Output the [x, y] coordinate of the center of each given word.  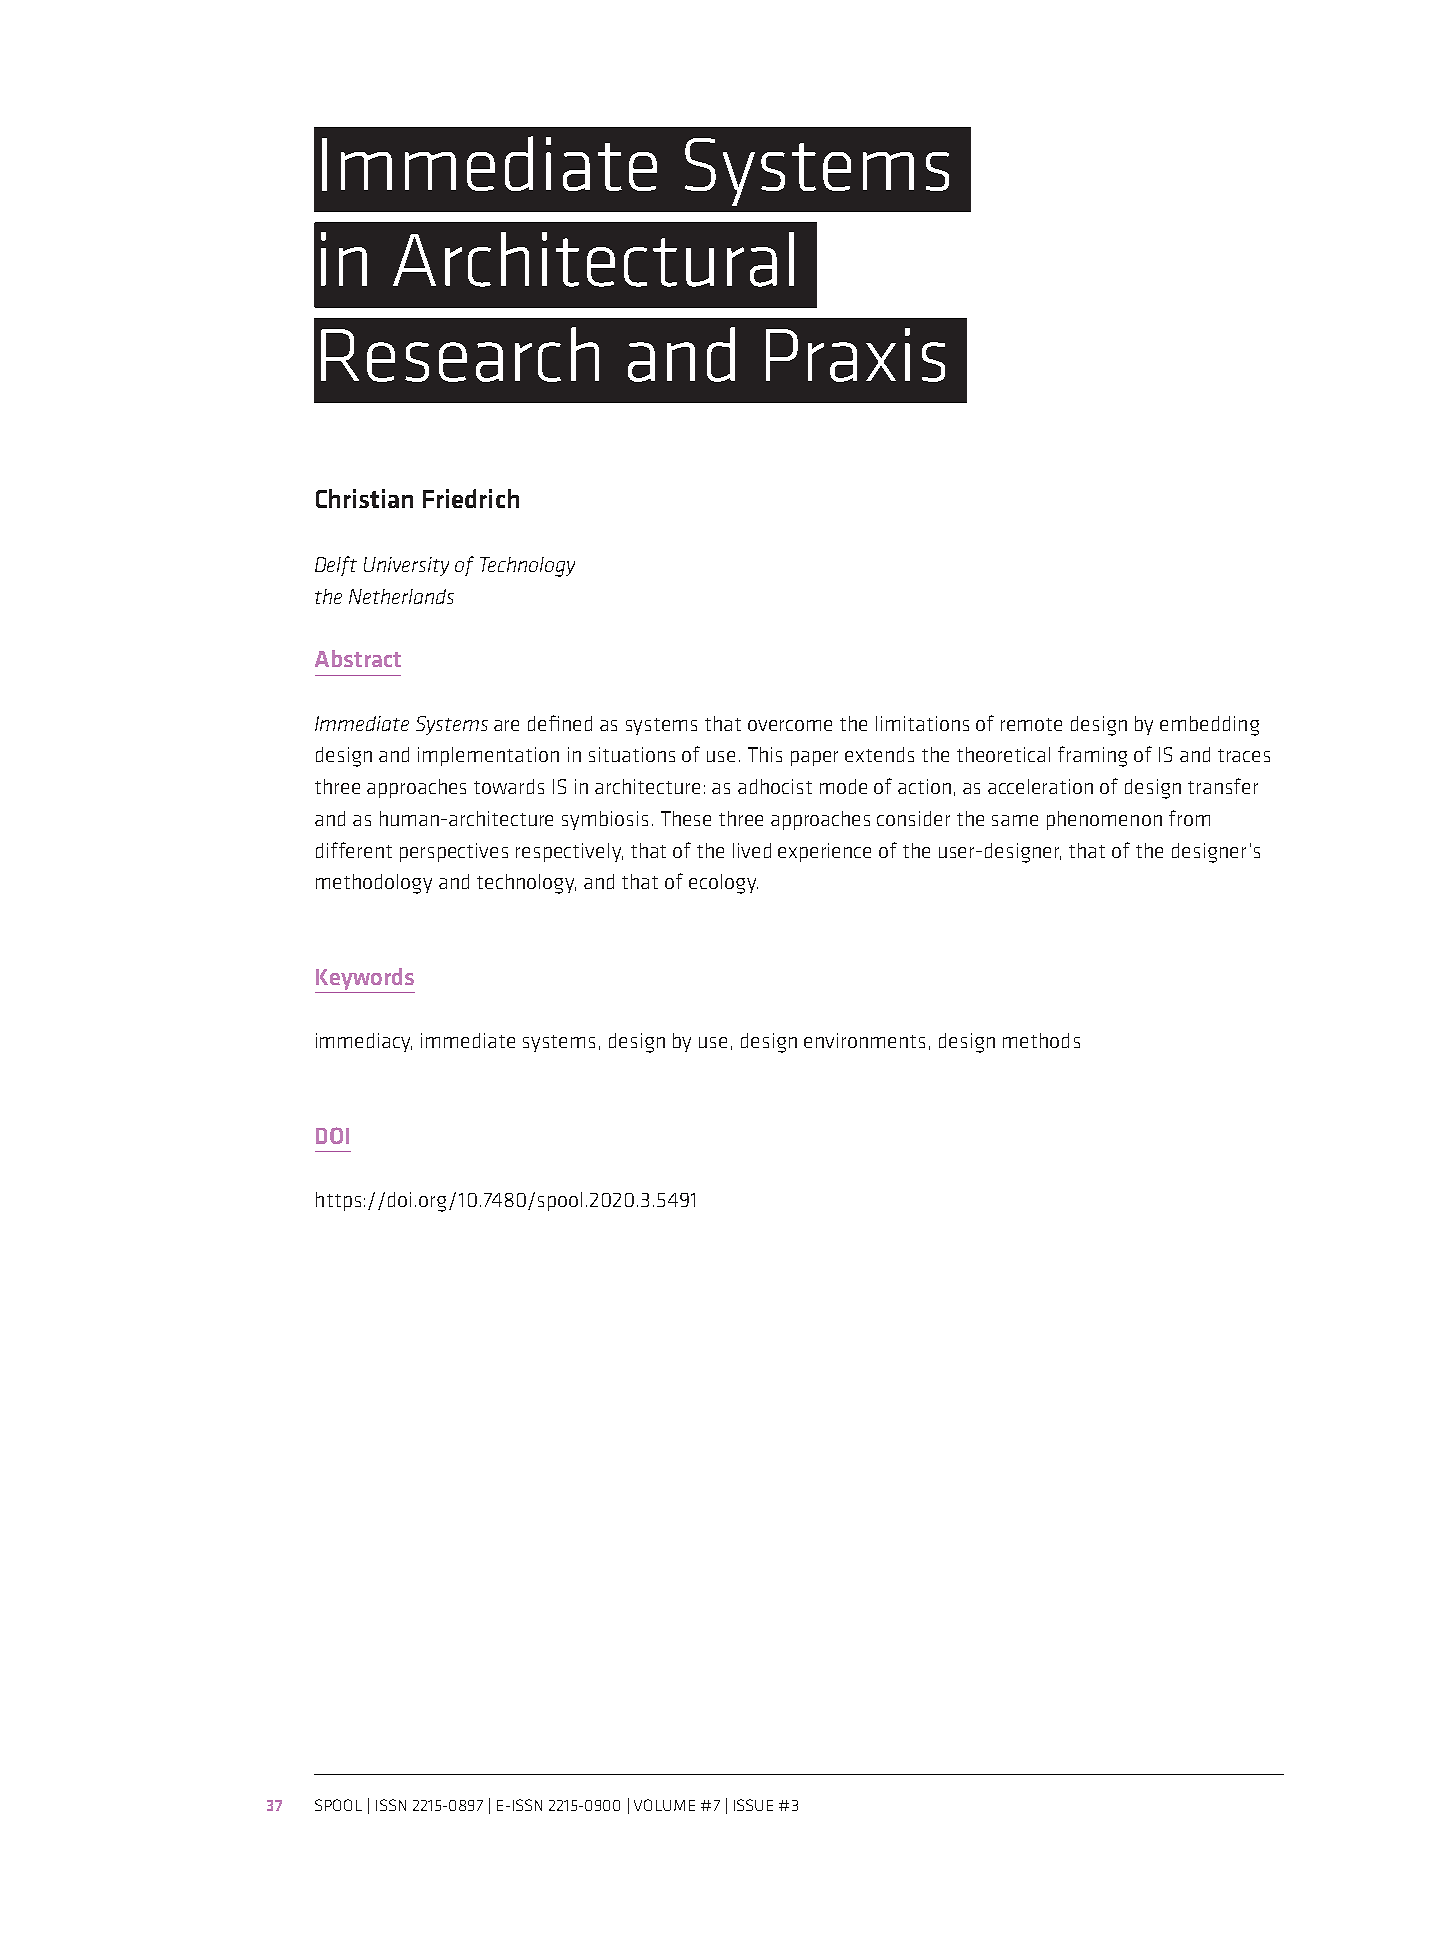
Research [460, 354]
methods [1041, 1040]
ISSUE [753, 1805]
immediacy [364, 1042]
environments [864, 1040]
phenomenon [1104, 820]
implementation [488, 756]
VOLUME [664, 1805]
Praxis [855, 355]
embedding [1209, 726]
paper [814, 758]
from [1189, 818]
